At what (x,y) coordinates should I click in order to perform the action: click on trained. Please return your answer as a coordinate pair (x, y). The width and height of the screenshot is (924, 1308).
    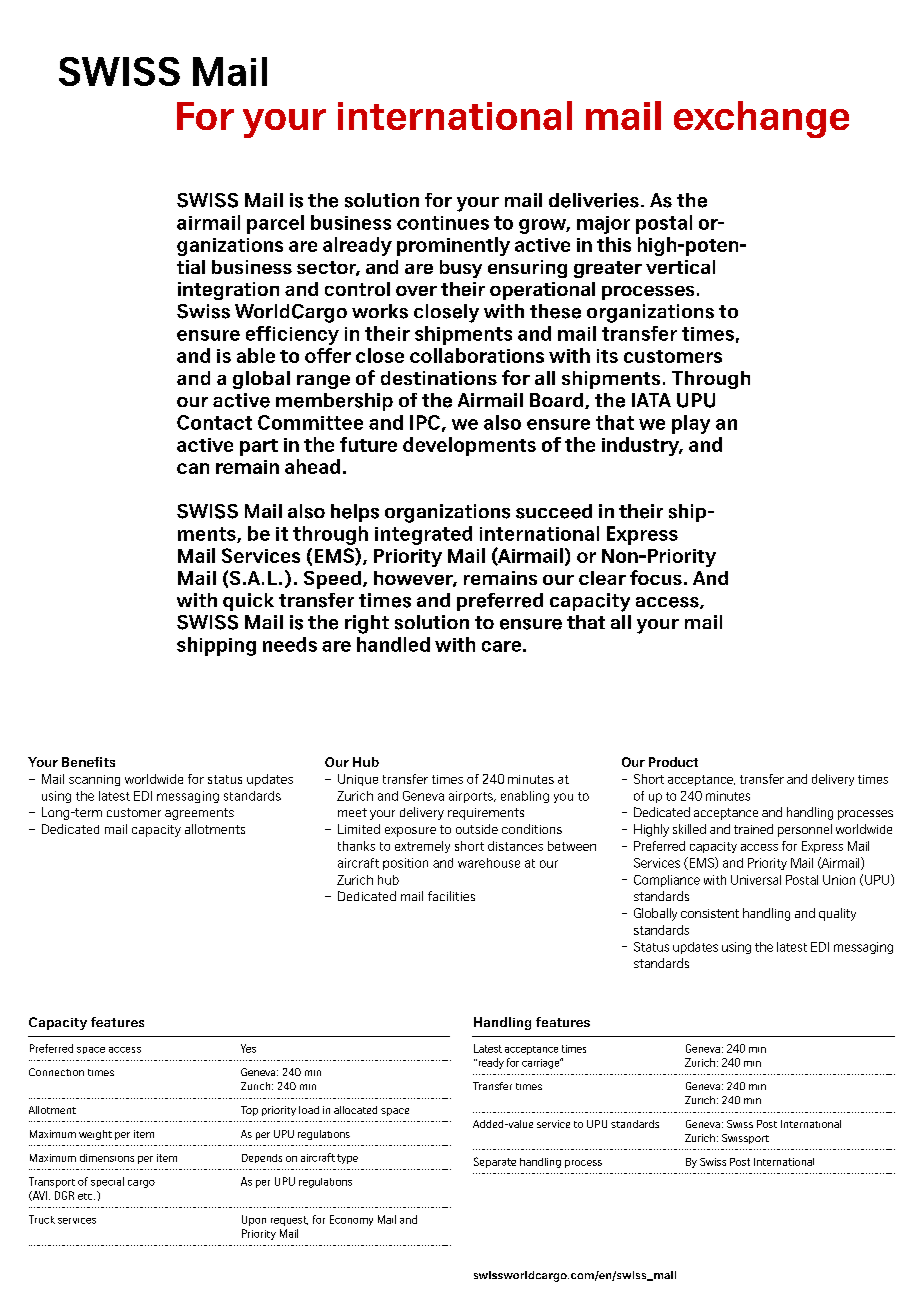
    Looking at the image, I should click on (753, 829).
